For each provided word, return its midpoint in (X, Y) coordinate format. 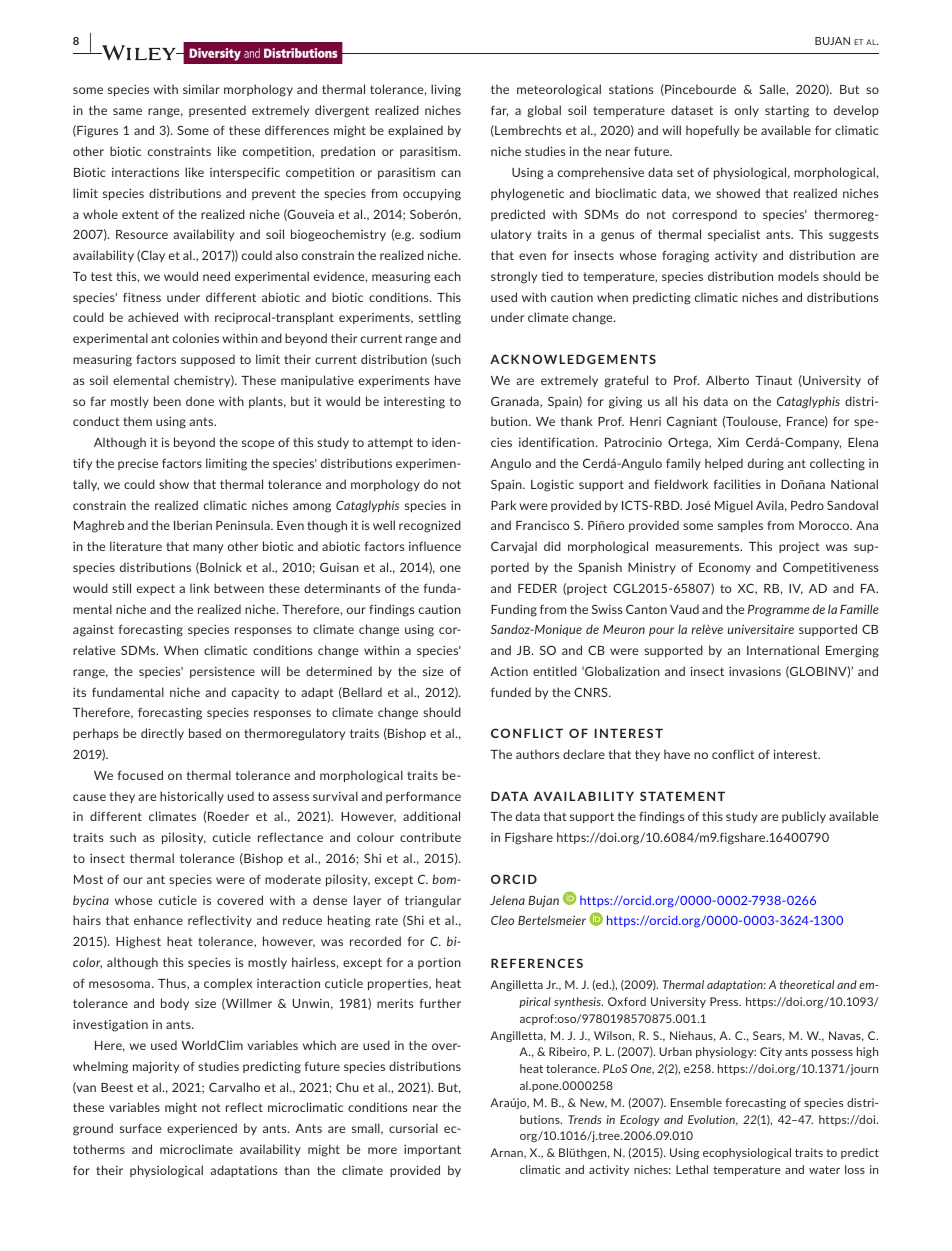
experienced (202, 1129)
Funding (514, 610)
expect (156, 589)
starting (787, 112)
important (432, 1150)
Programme (779, 611)
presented (217, 111)
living (446, 90)
